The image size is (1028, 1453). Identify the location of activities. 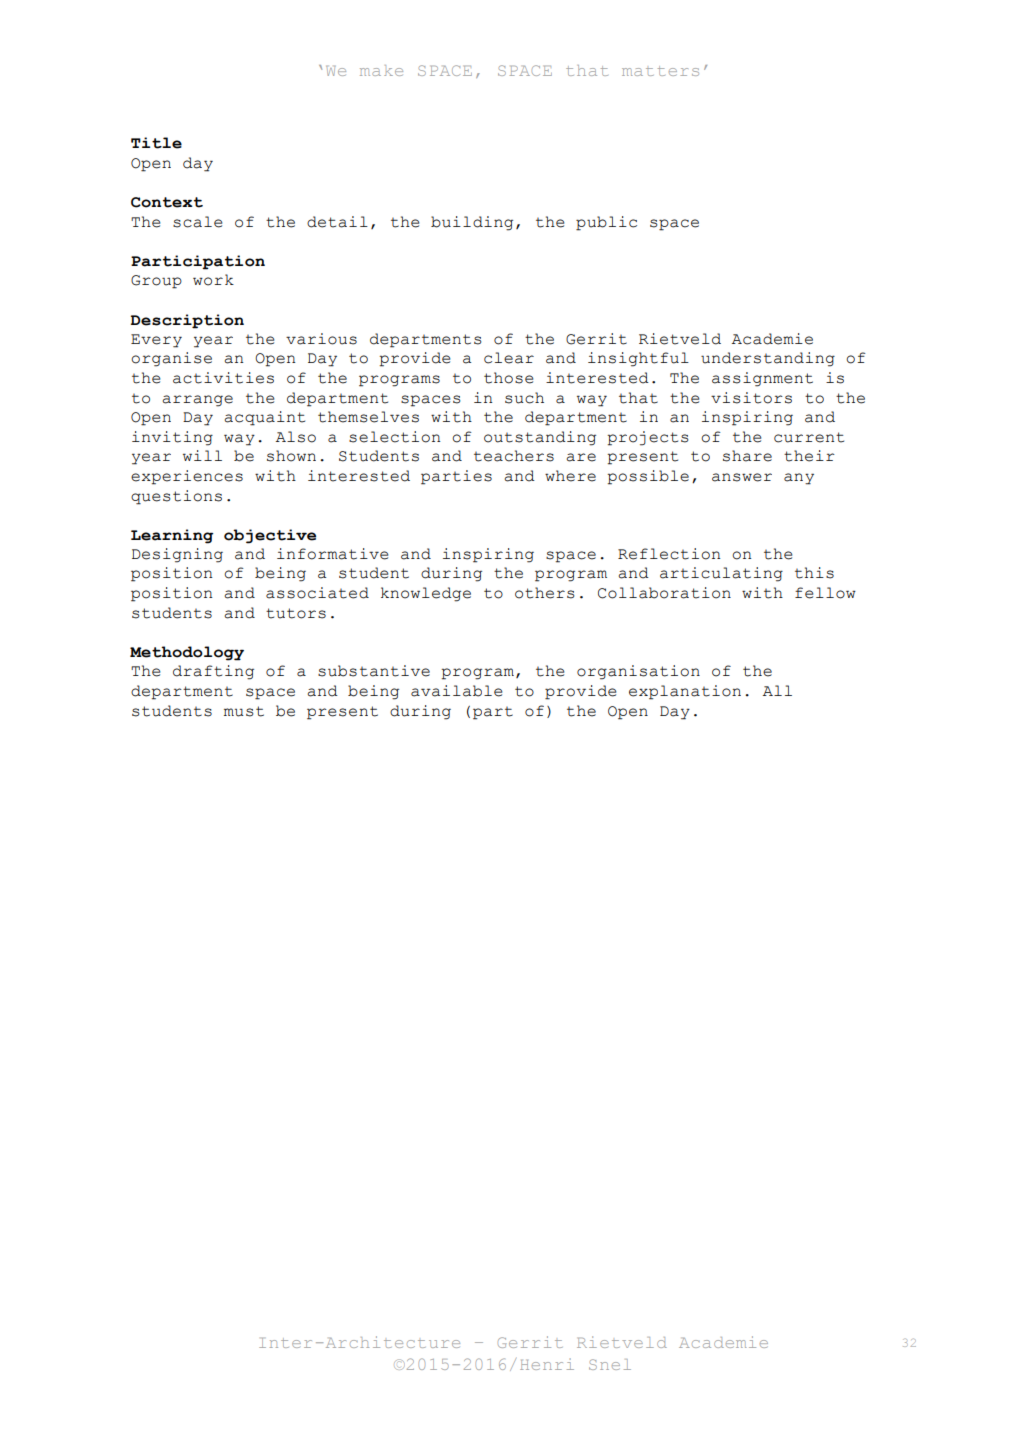
(223, 378).
